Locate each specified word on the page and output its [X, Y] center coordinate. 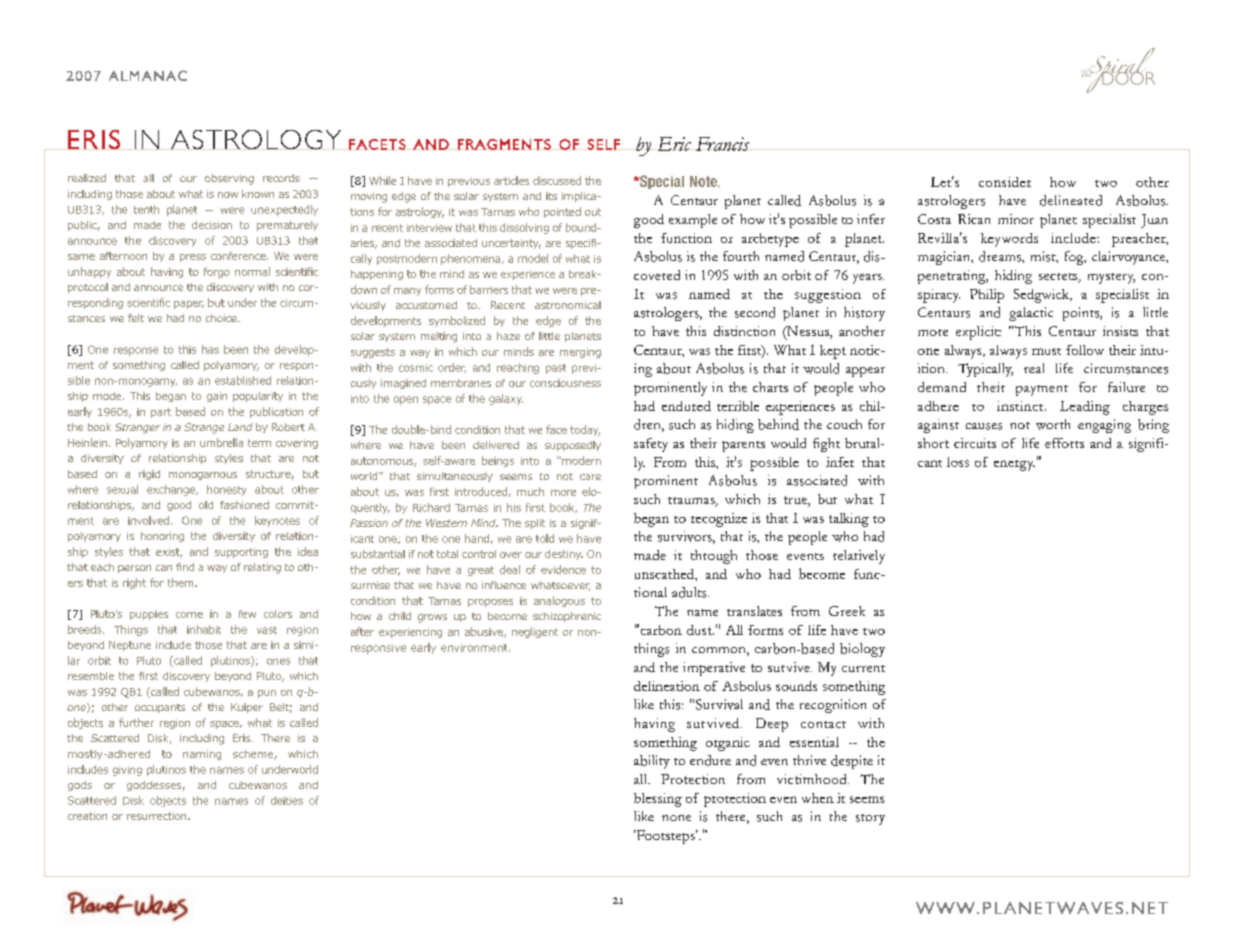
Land [240, 427]
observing [229, 179]
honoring [162, 537]
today [585, 430]
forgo [217, 272]
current [863, 668]
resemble [91, 676]
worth [1053, 424]
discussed [557, 180]
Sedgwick [1043, 296]
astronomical [568, 305]
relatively [859, 557]
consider [1005, 182]
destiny [564, 555]
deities [287, 800]
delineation [667, 686]
